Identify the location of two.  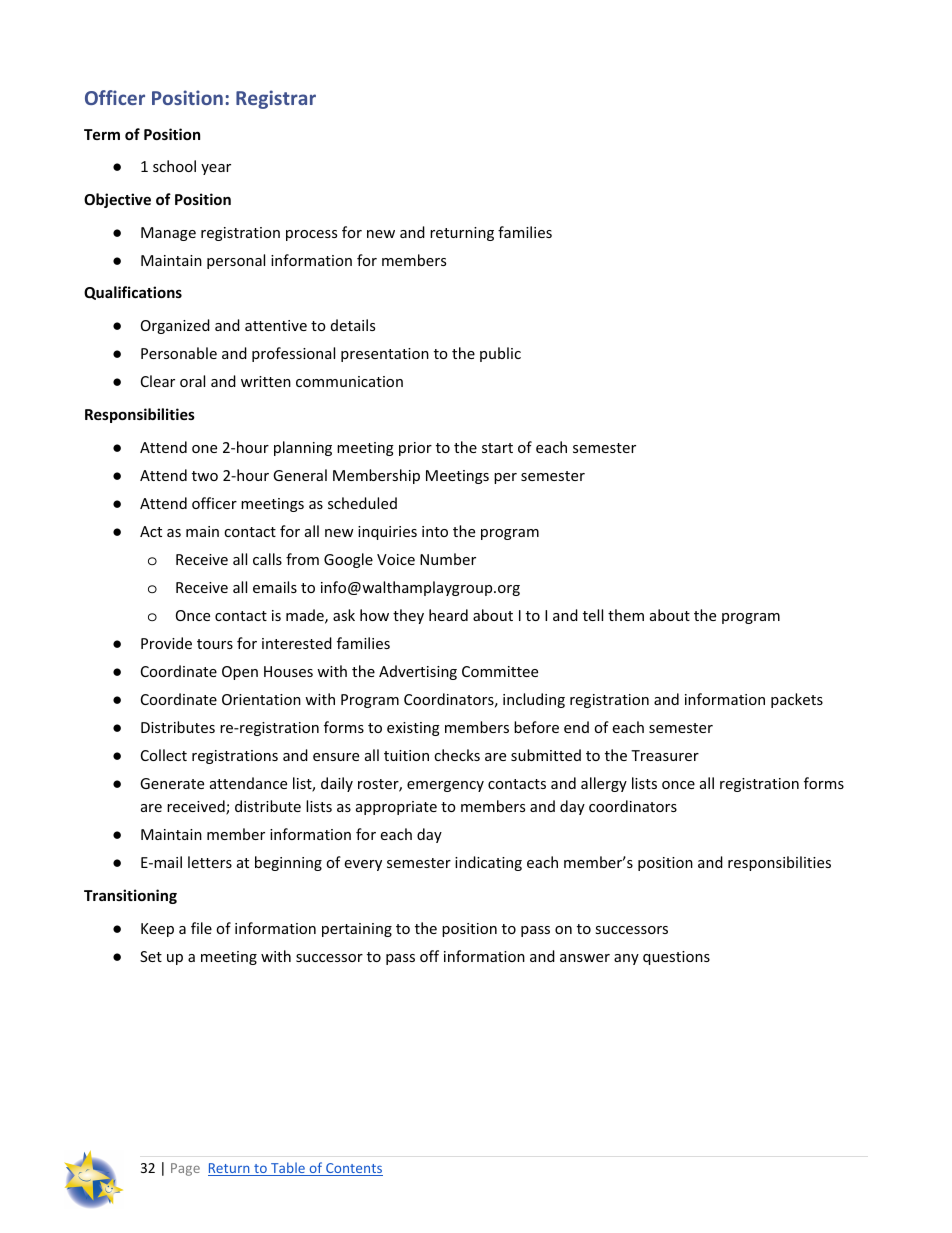
(205, 476).
